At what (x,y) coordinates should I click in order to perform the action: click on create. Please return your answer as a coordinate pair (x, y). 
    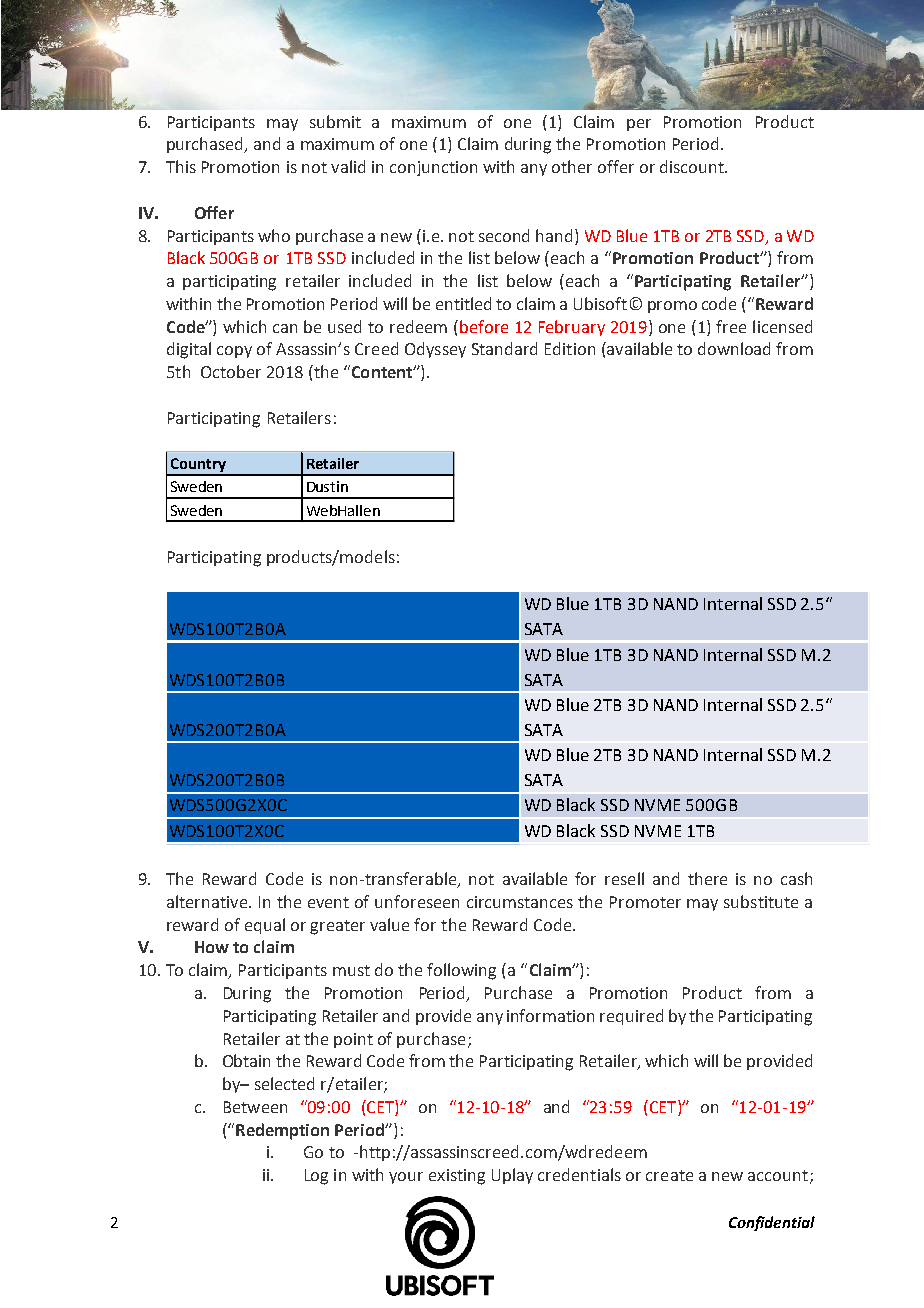
    Looking at the image, I should click on (669, 1175).
